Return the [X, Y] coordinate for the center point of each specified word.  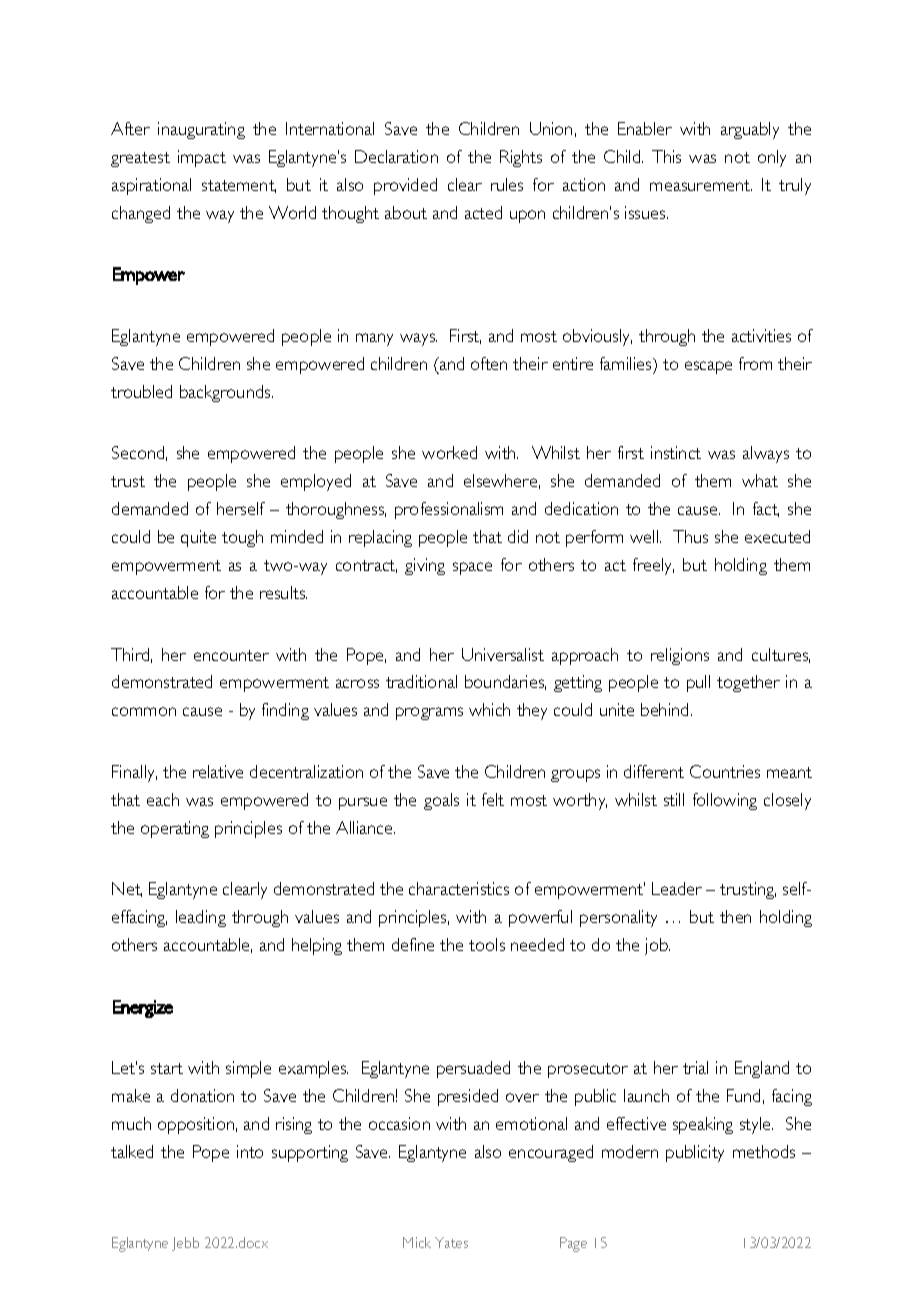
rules [507, 184]
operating [175, 829]
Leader [677, 888]
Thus [690, 536]
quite [198, 538]
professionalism [449, 510]
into [250, 1151]
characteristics [459, 888]
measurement [701, 185]
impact [202, 158]
